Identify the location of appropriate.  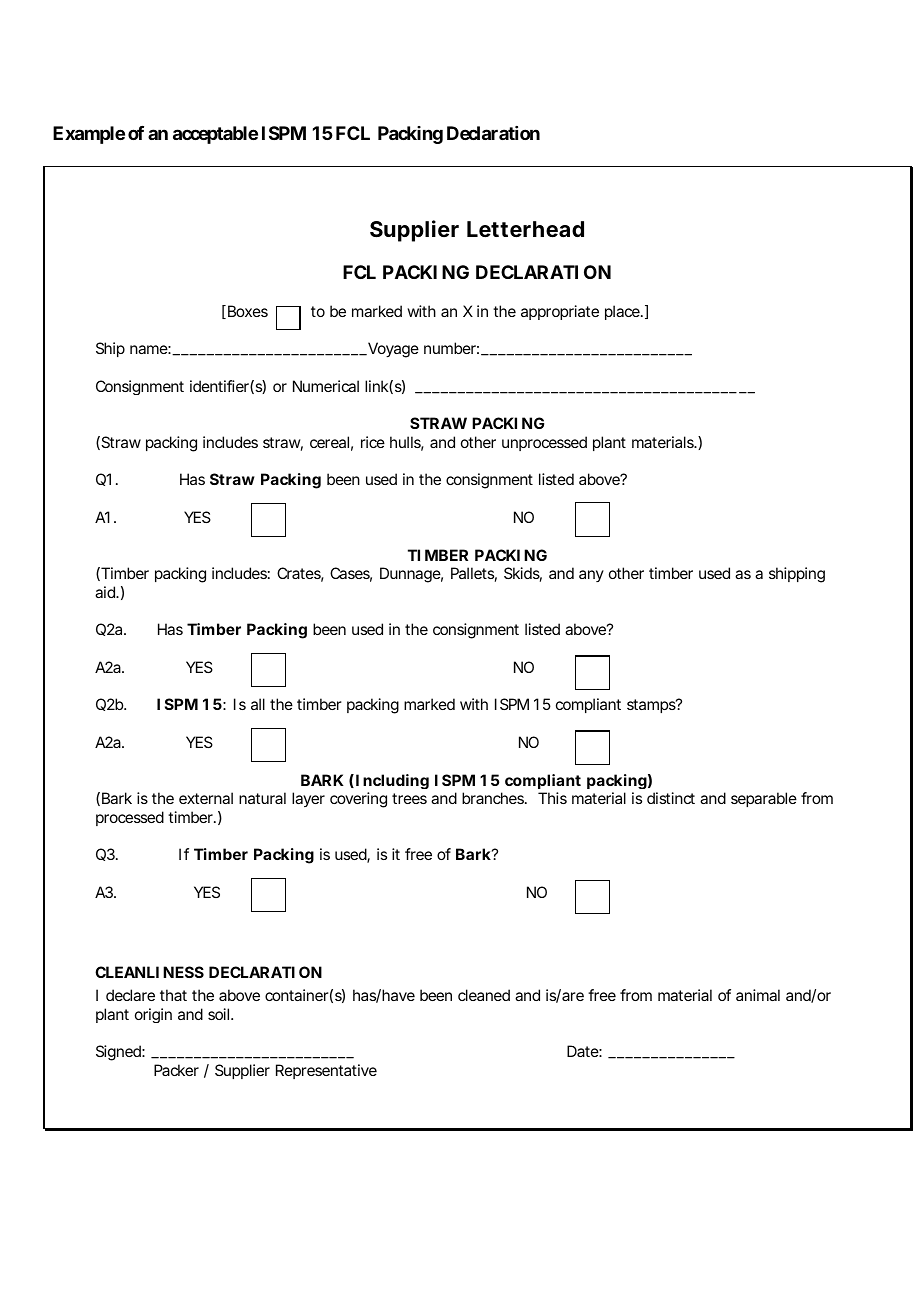
(560, 312).
